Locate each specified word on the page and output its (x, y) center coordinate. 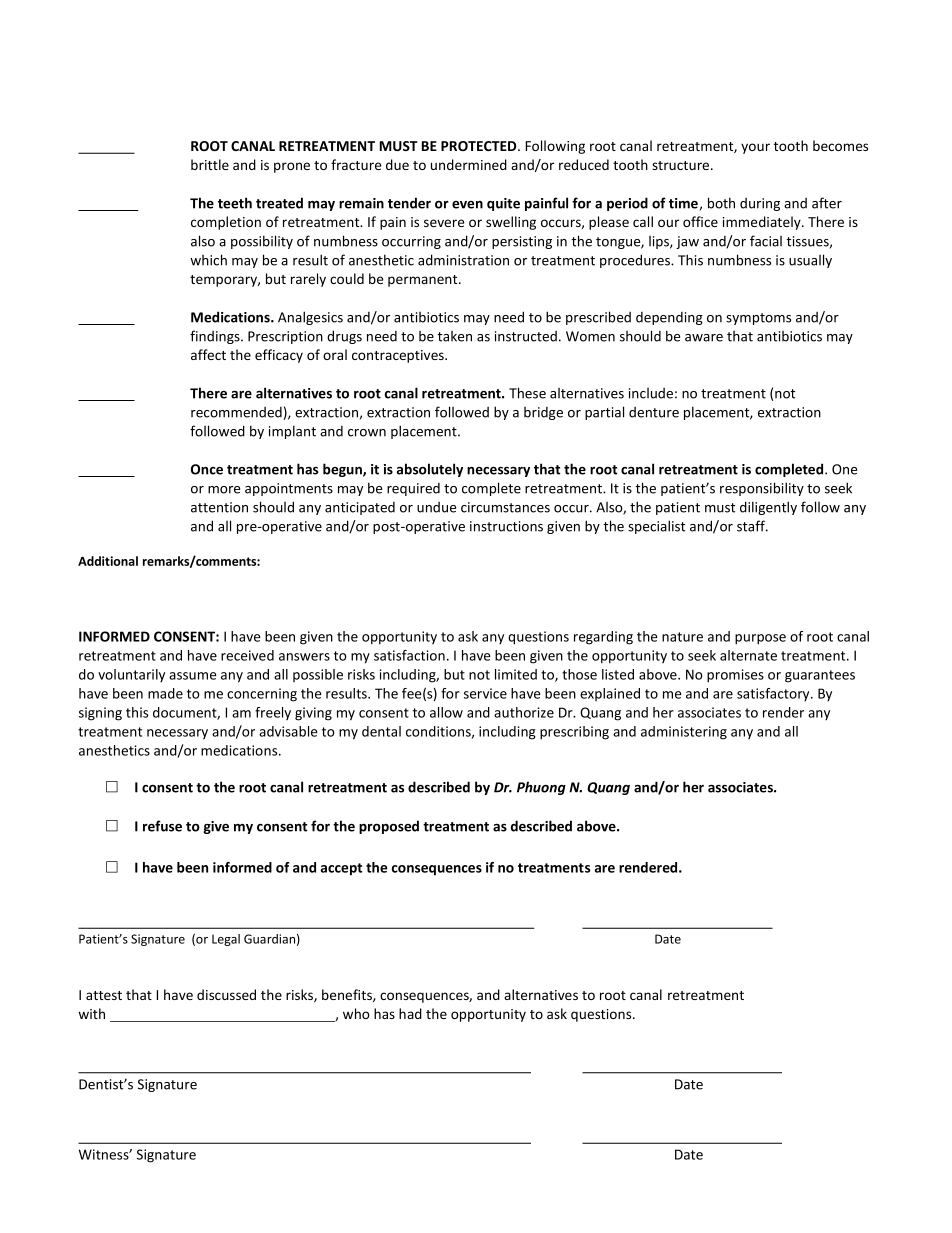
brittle (210, 164)
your (755, 148)
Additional (108, 561)
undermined (469, 164)
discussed (226, 994)
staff (752, 526)
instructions (506, 526)
